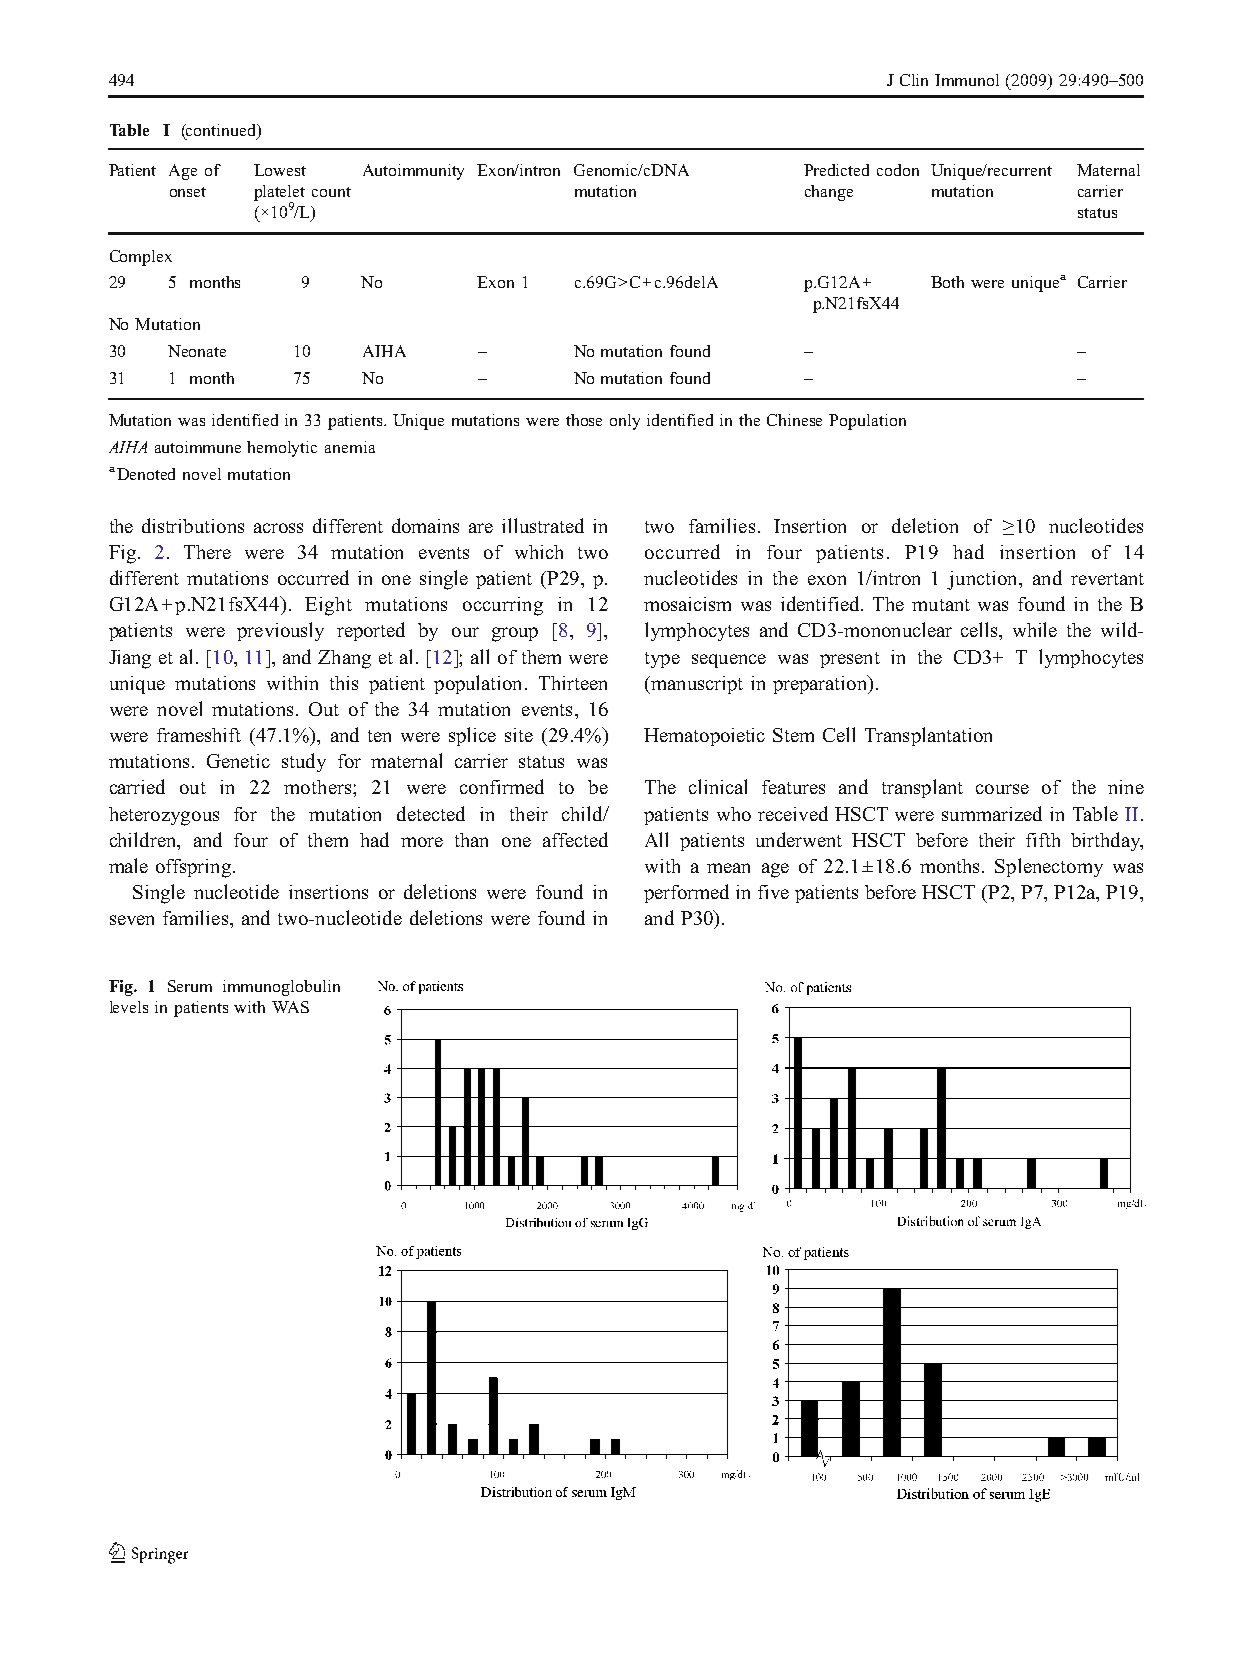  What do you see at coordinates (625, 422) in the page?
I see `only` at bounding box center [625, 422].
